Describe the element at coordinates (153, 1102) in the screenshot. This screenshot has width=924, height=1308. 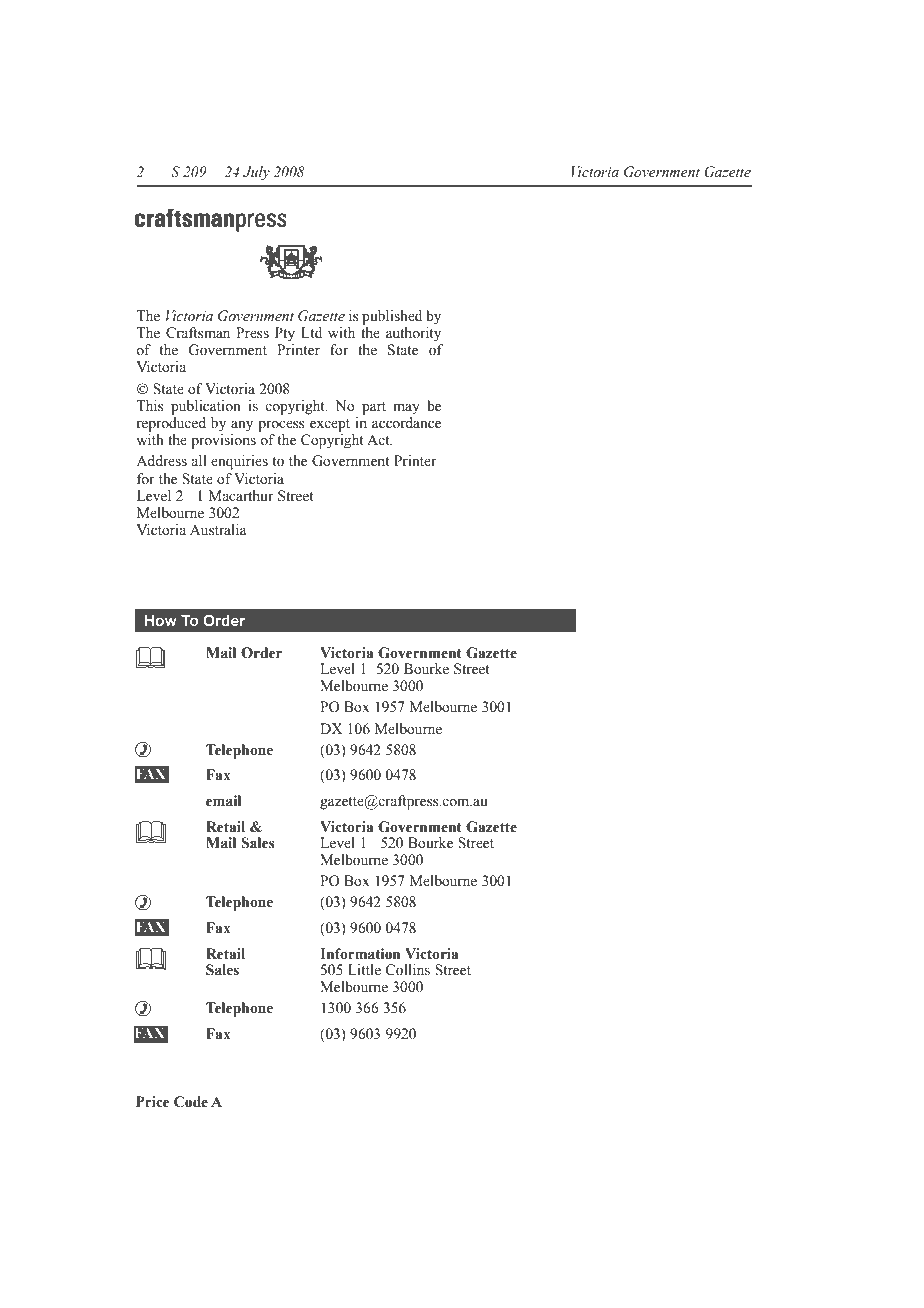
I see `Price` at that location.
